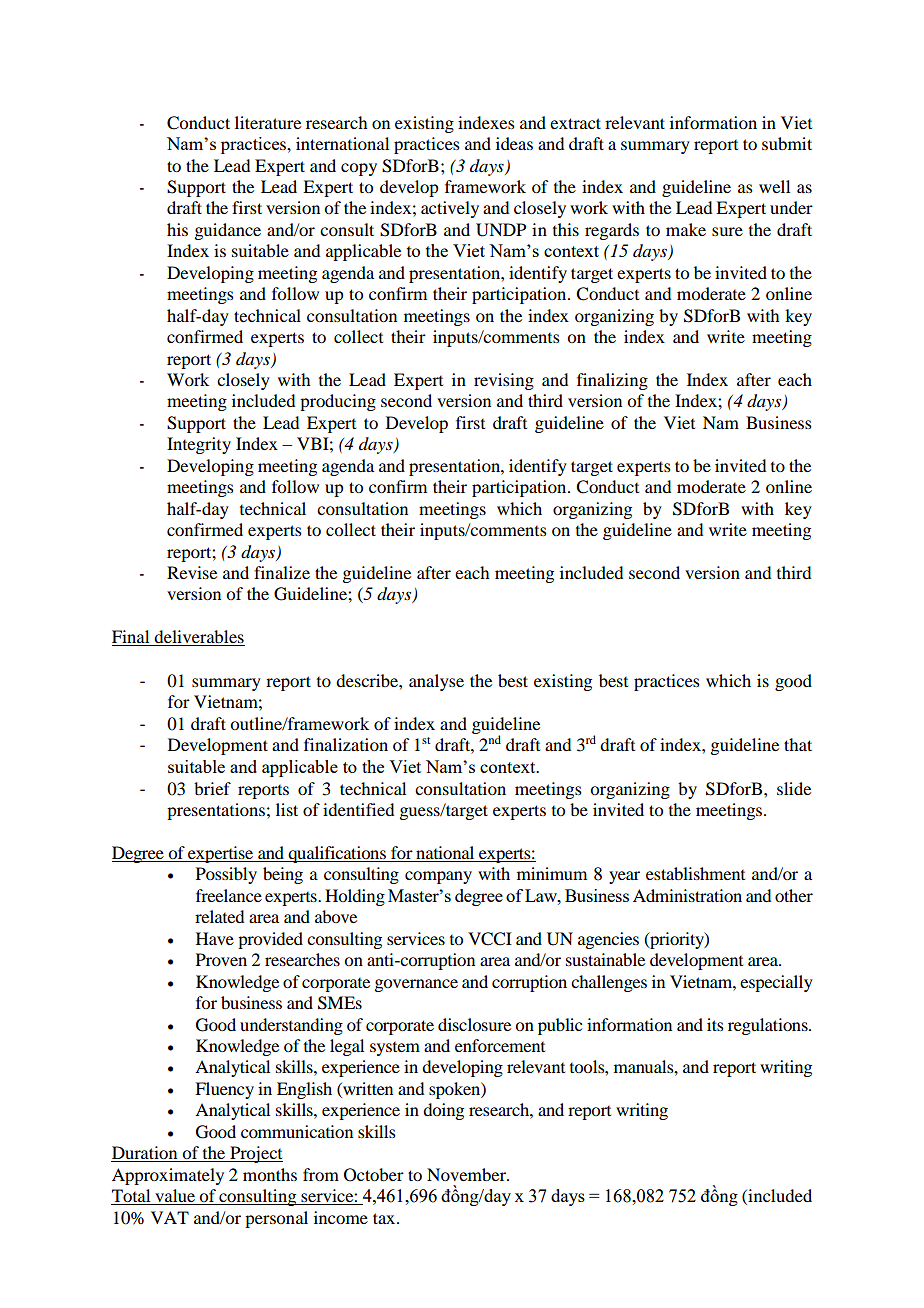  What do you see at coordinates (175, 1197) in the image?
I see `value` at bounding box center [175, 1197].
